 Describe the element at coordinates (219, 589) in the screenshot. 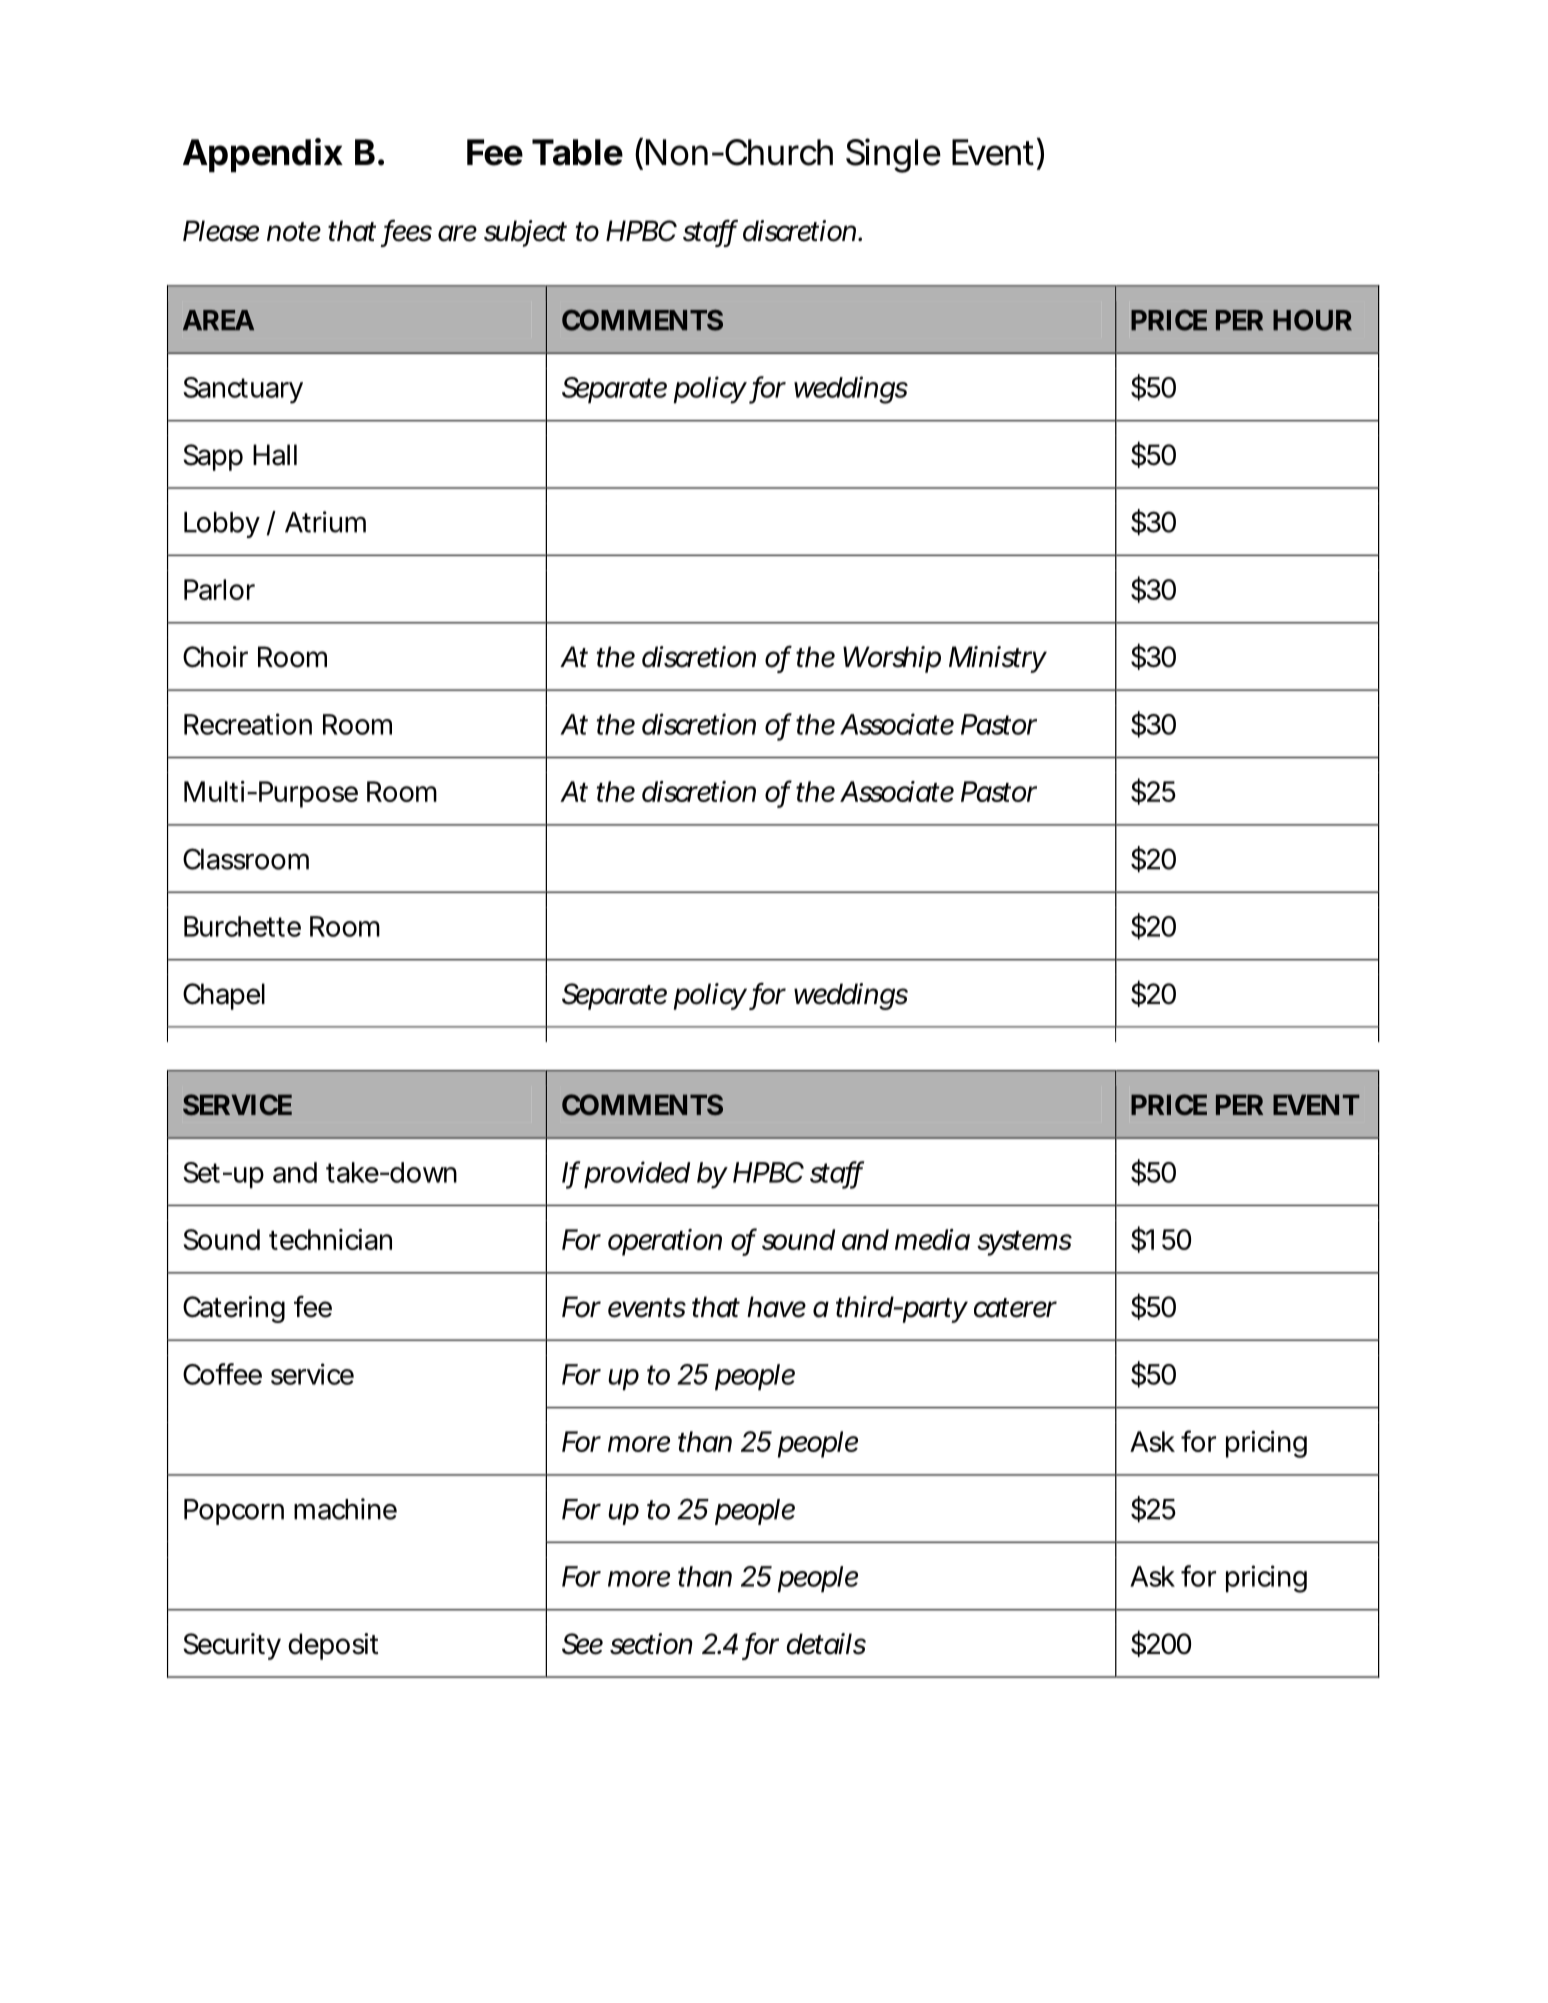

I see `Parlor` at that location.
